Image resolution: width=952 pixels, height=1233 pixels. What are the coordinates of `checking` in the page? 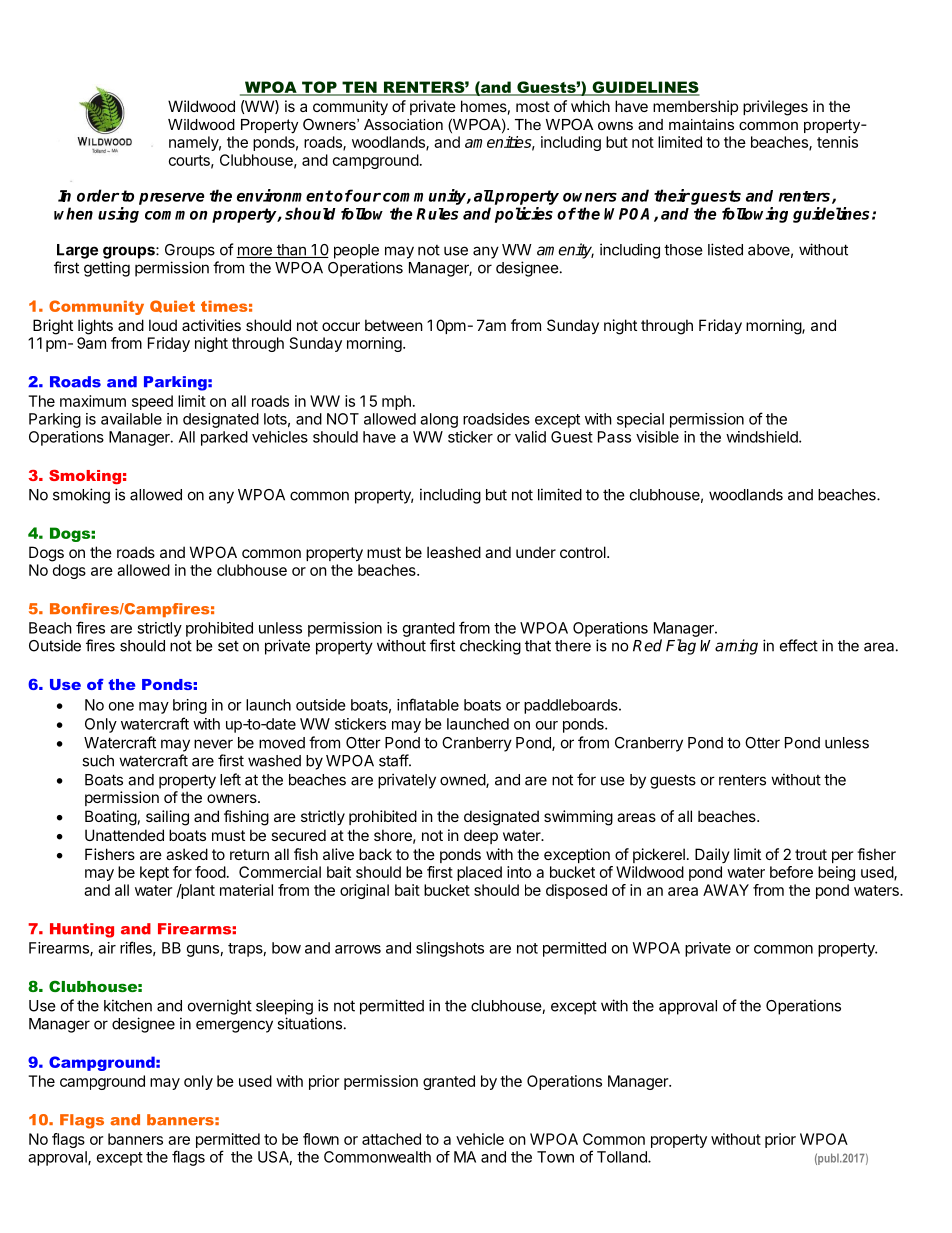 It's located at (490, 647).
